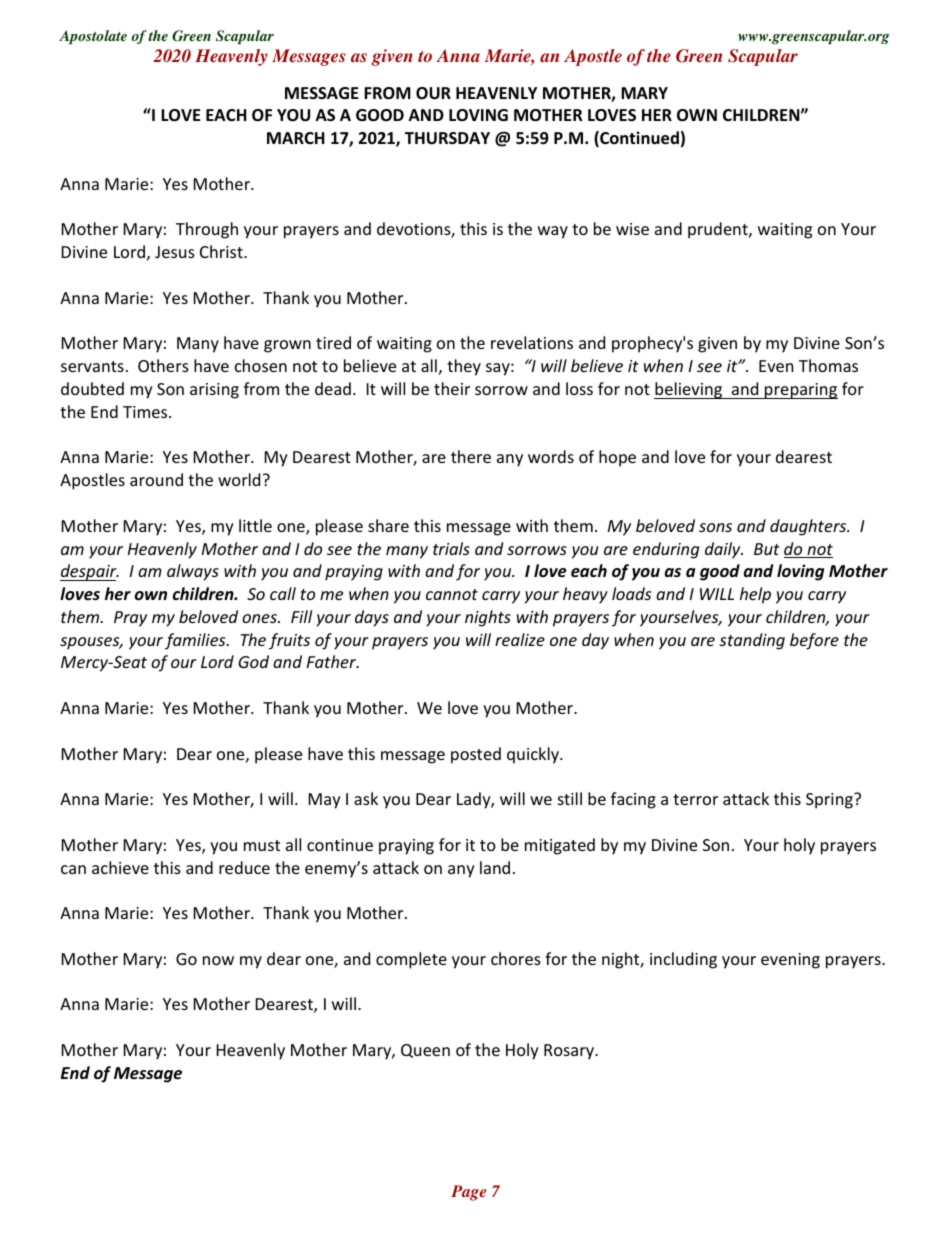  I want to click on Rosary, so click(570, 1052).
